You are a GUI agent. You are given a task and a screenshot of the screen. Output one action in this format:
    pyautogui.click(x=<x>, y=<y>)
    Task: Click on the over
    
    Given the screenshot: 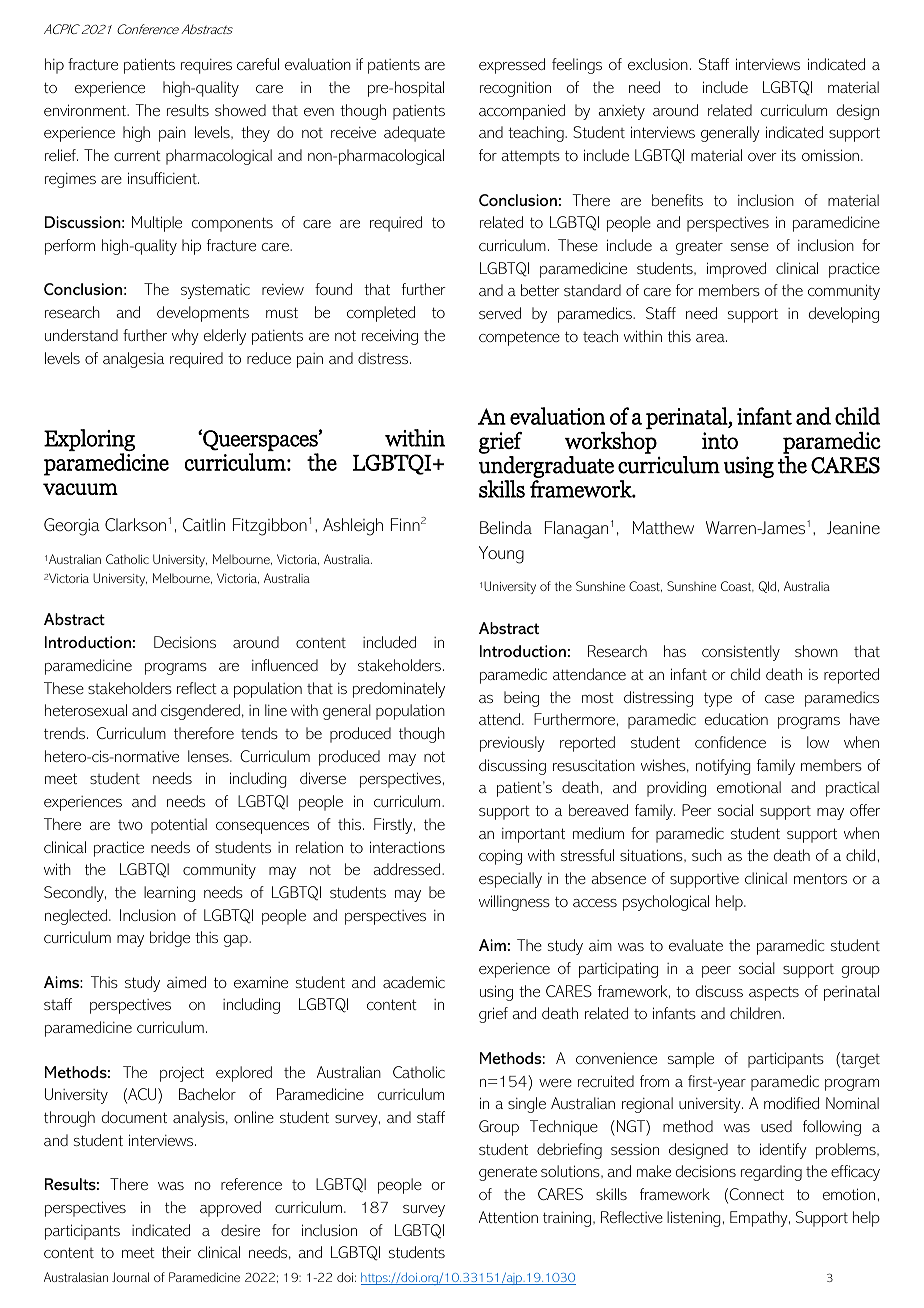 What is the action you would take?
    pyautogui.click(x=762, y=157)
